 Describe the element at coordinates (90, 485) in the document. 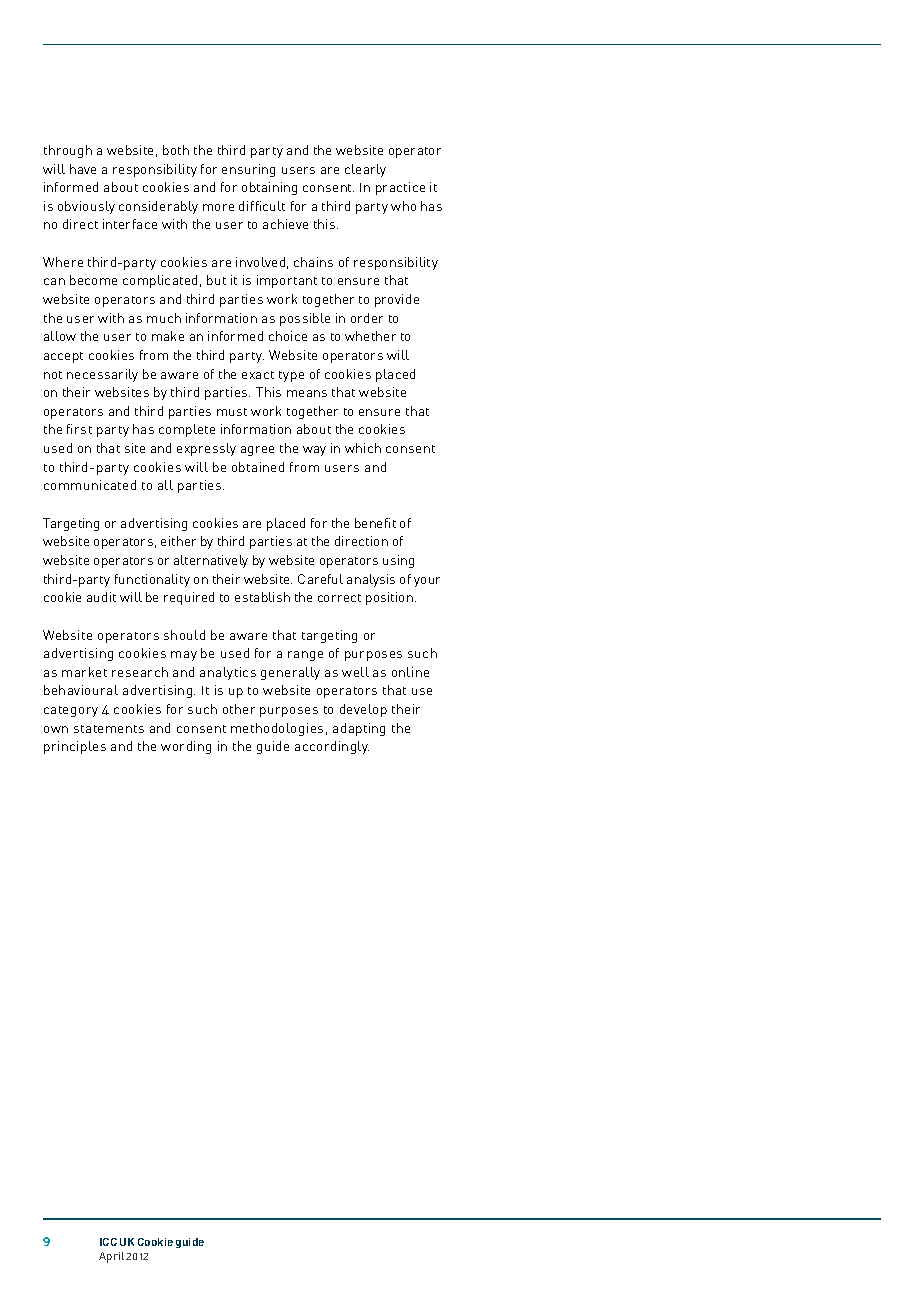

I see `communicated` at that location.
